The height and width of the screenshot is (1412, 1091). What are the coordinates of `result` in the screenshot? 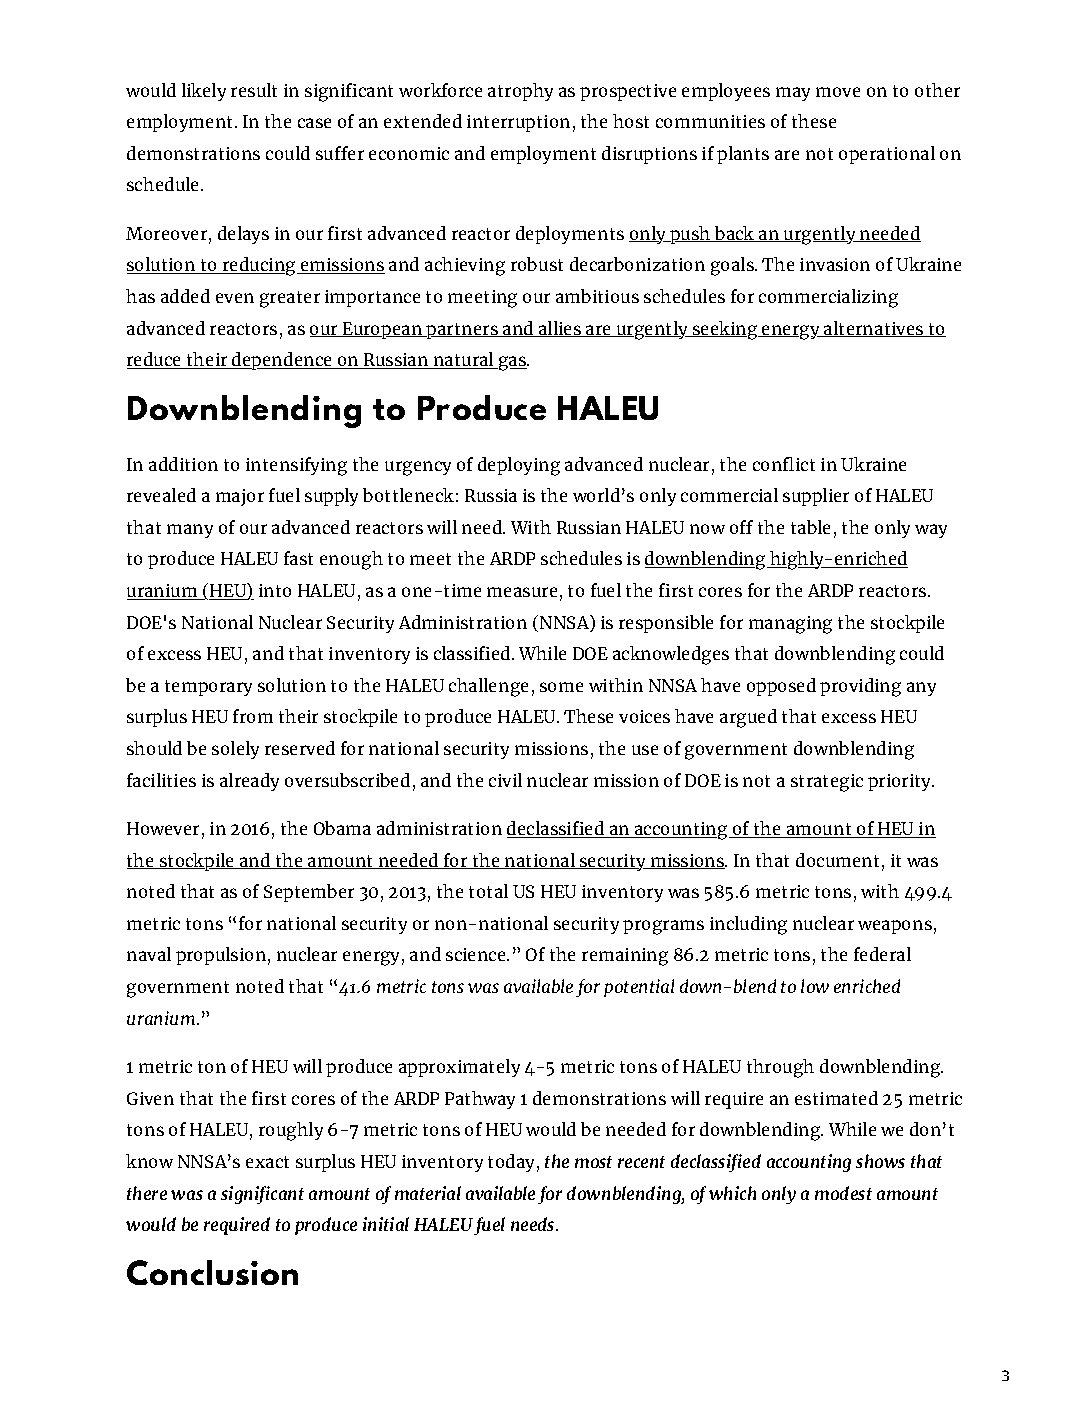 It's located at (254, 90).
